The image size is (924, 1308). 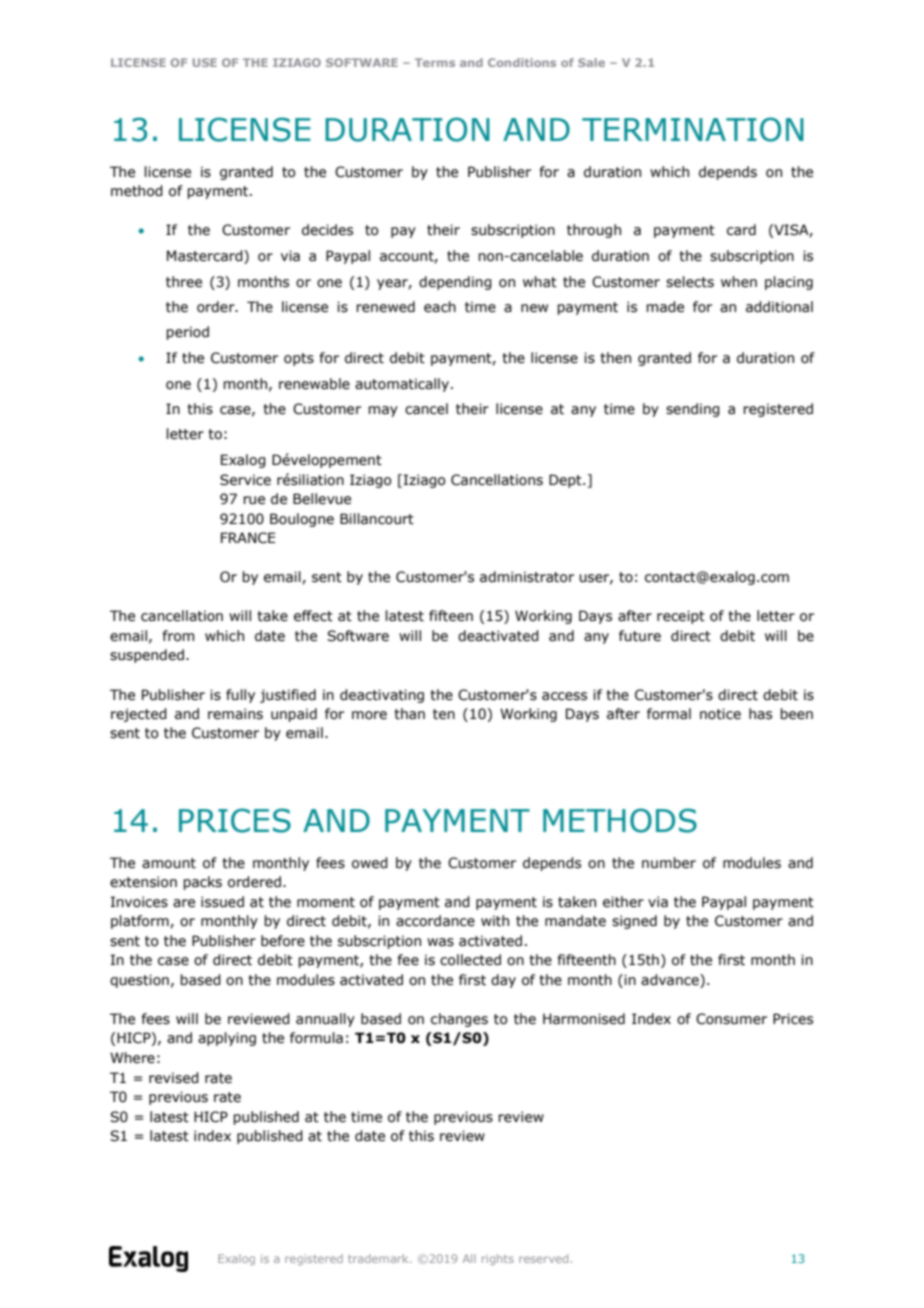 I want to click on from, so click(x=178, y=636).
